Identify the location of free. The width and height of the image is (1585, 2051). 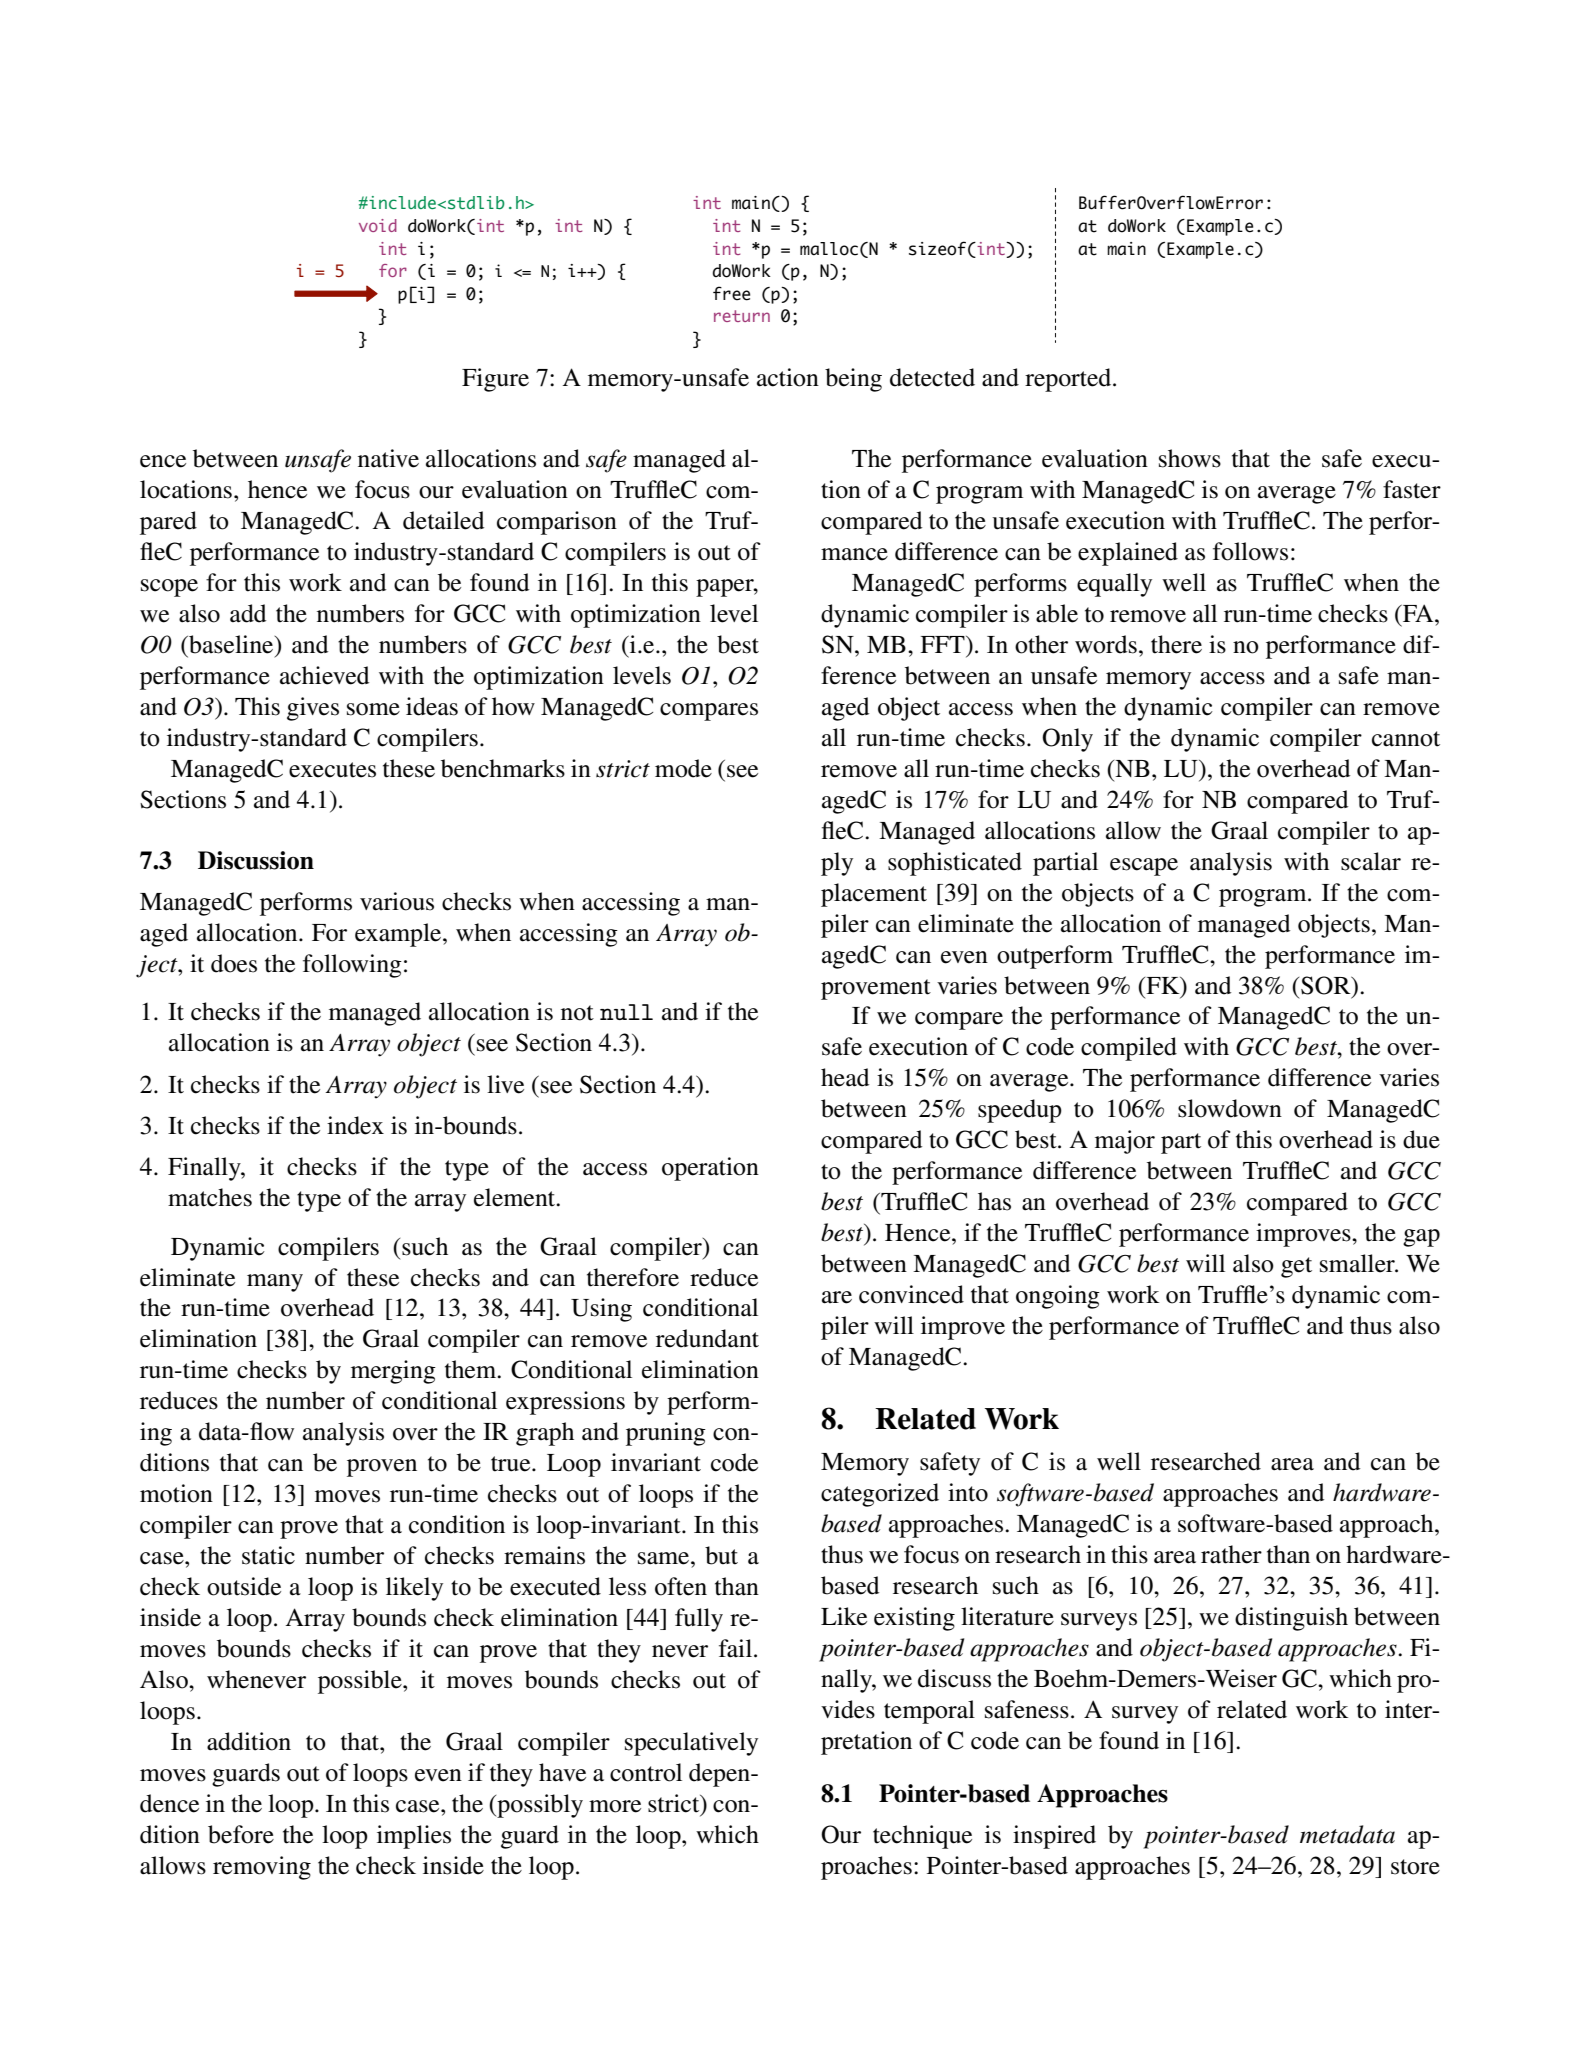
(731, 293).
